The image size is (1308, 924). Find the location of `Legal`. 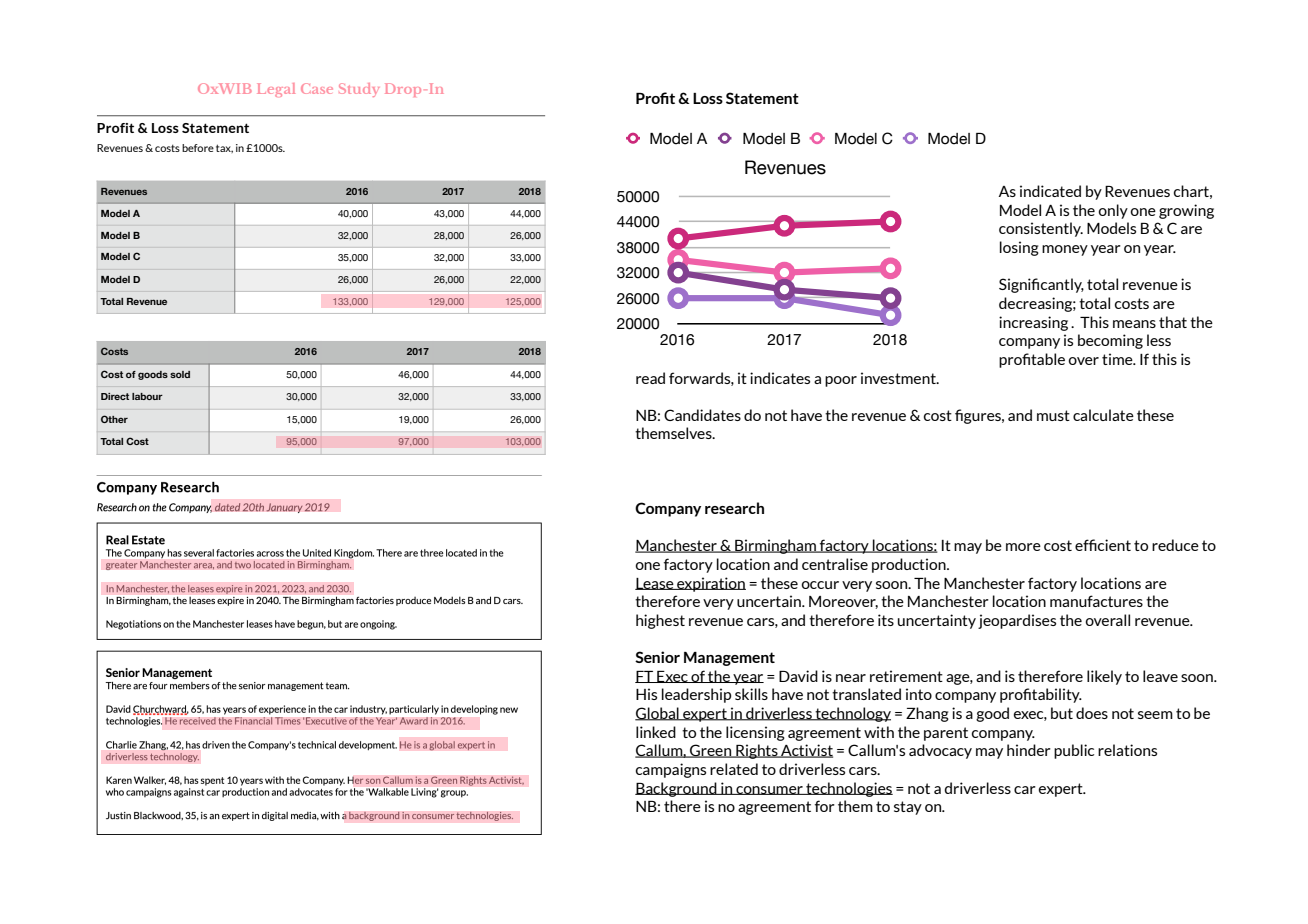

Legal is located at coordinates (276, 90).
